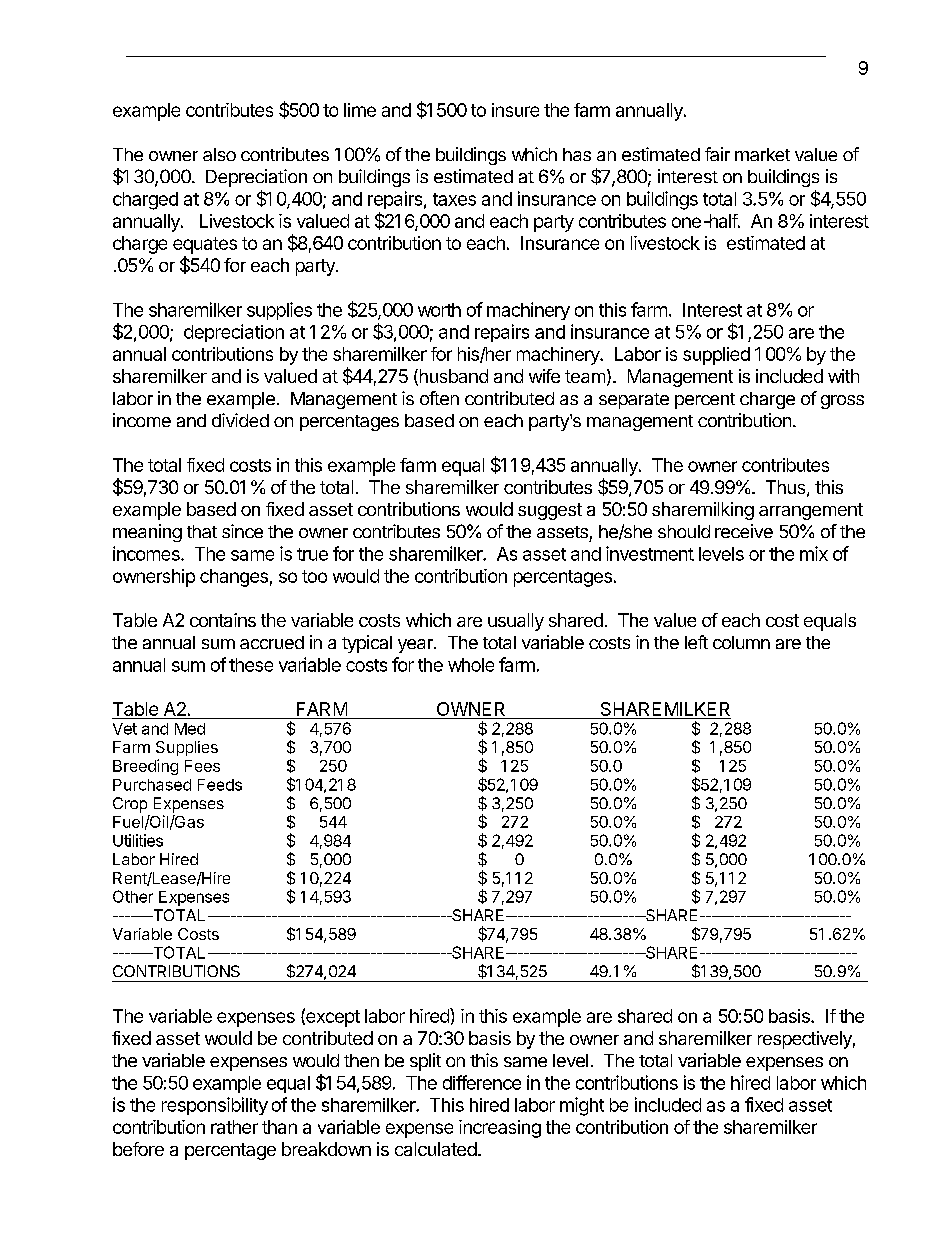 Image resolution: width=952 pixels, height=1233 pixels. What do you see at coordinates (515, 110) in the screenshot?
I see `insure` at bounding box center [515, 110].
